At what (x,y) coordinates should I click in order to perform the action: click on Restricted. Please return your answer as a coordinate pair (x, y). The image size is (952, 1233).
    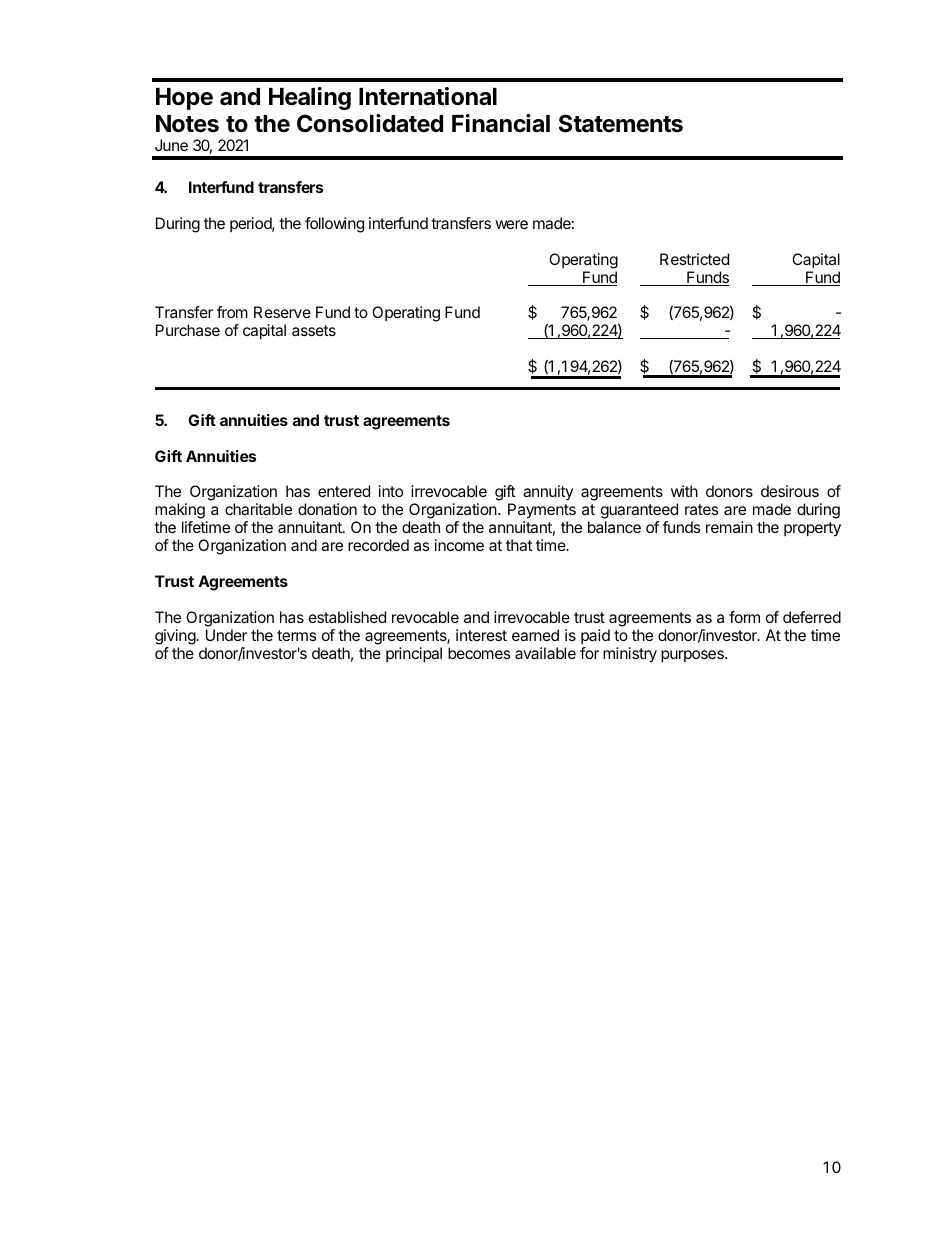
    Looking at the image, I should click on (694, 259).
